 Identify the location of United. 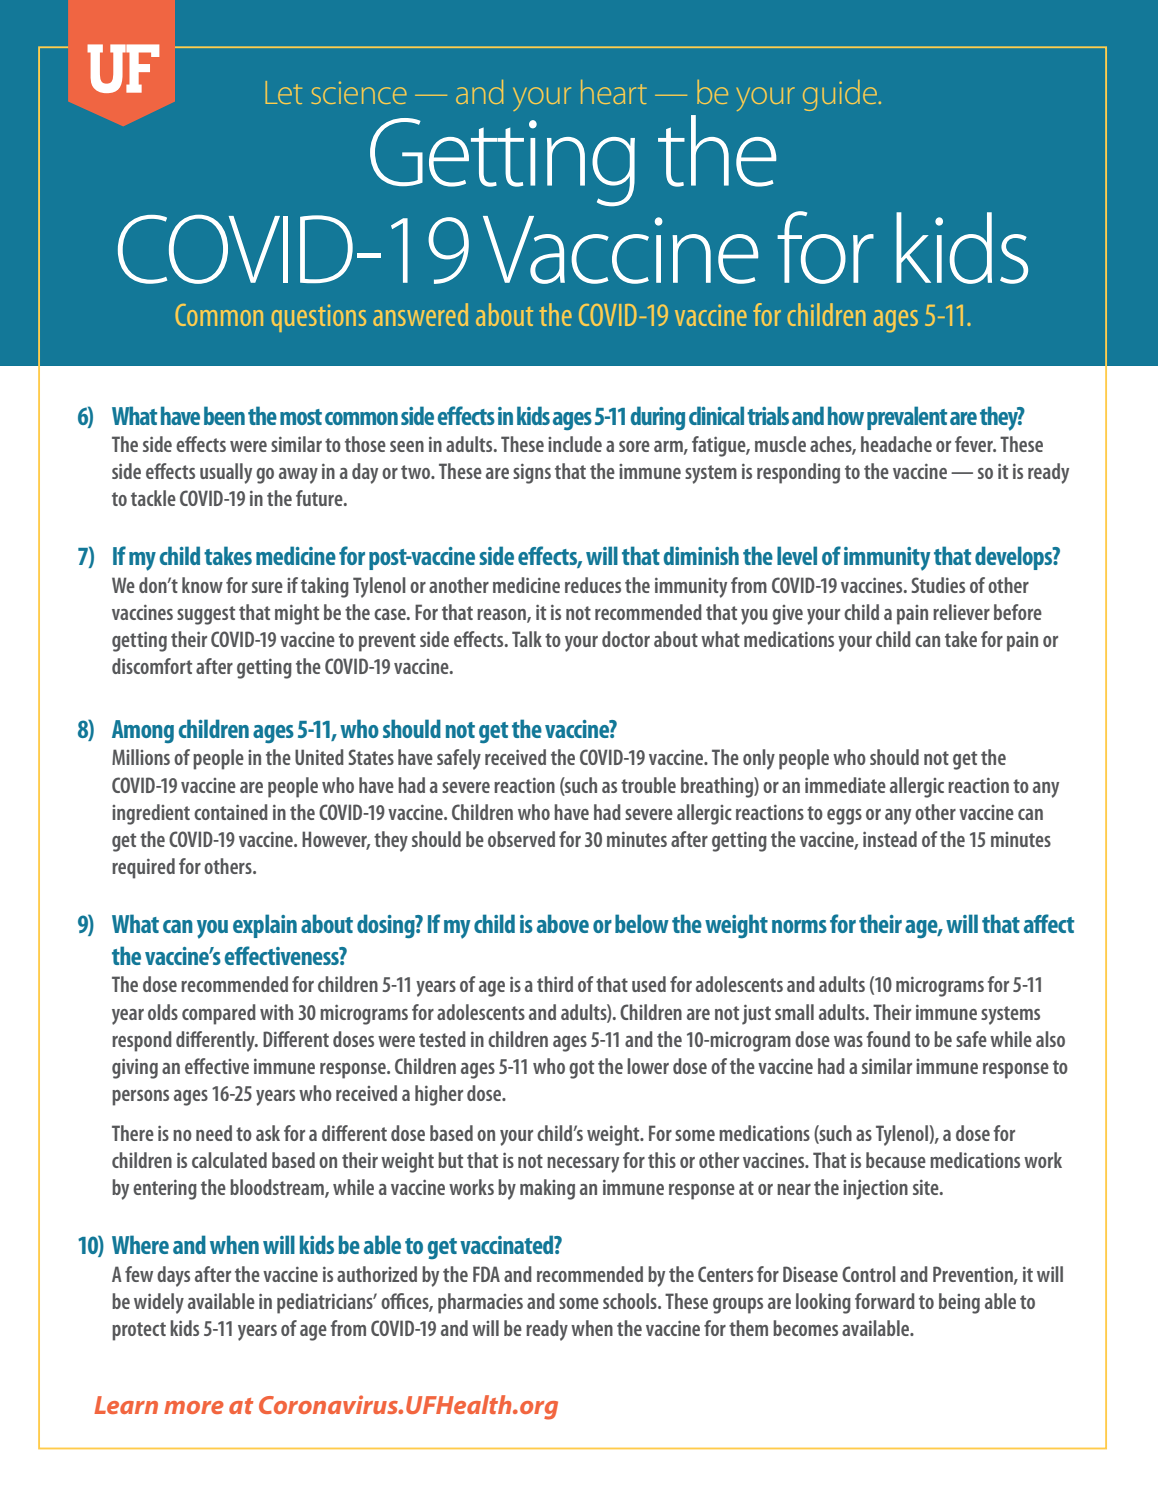
(319, 757).
